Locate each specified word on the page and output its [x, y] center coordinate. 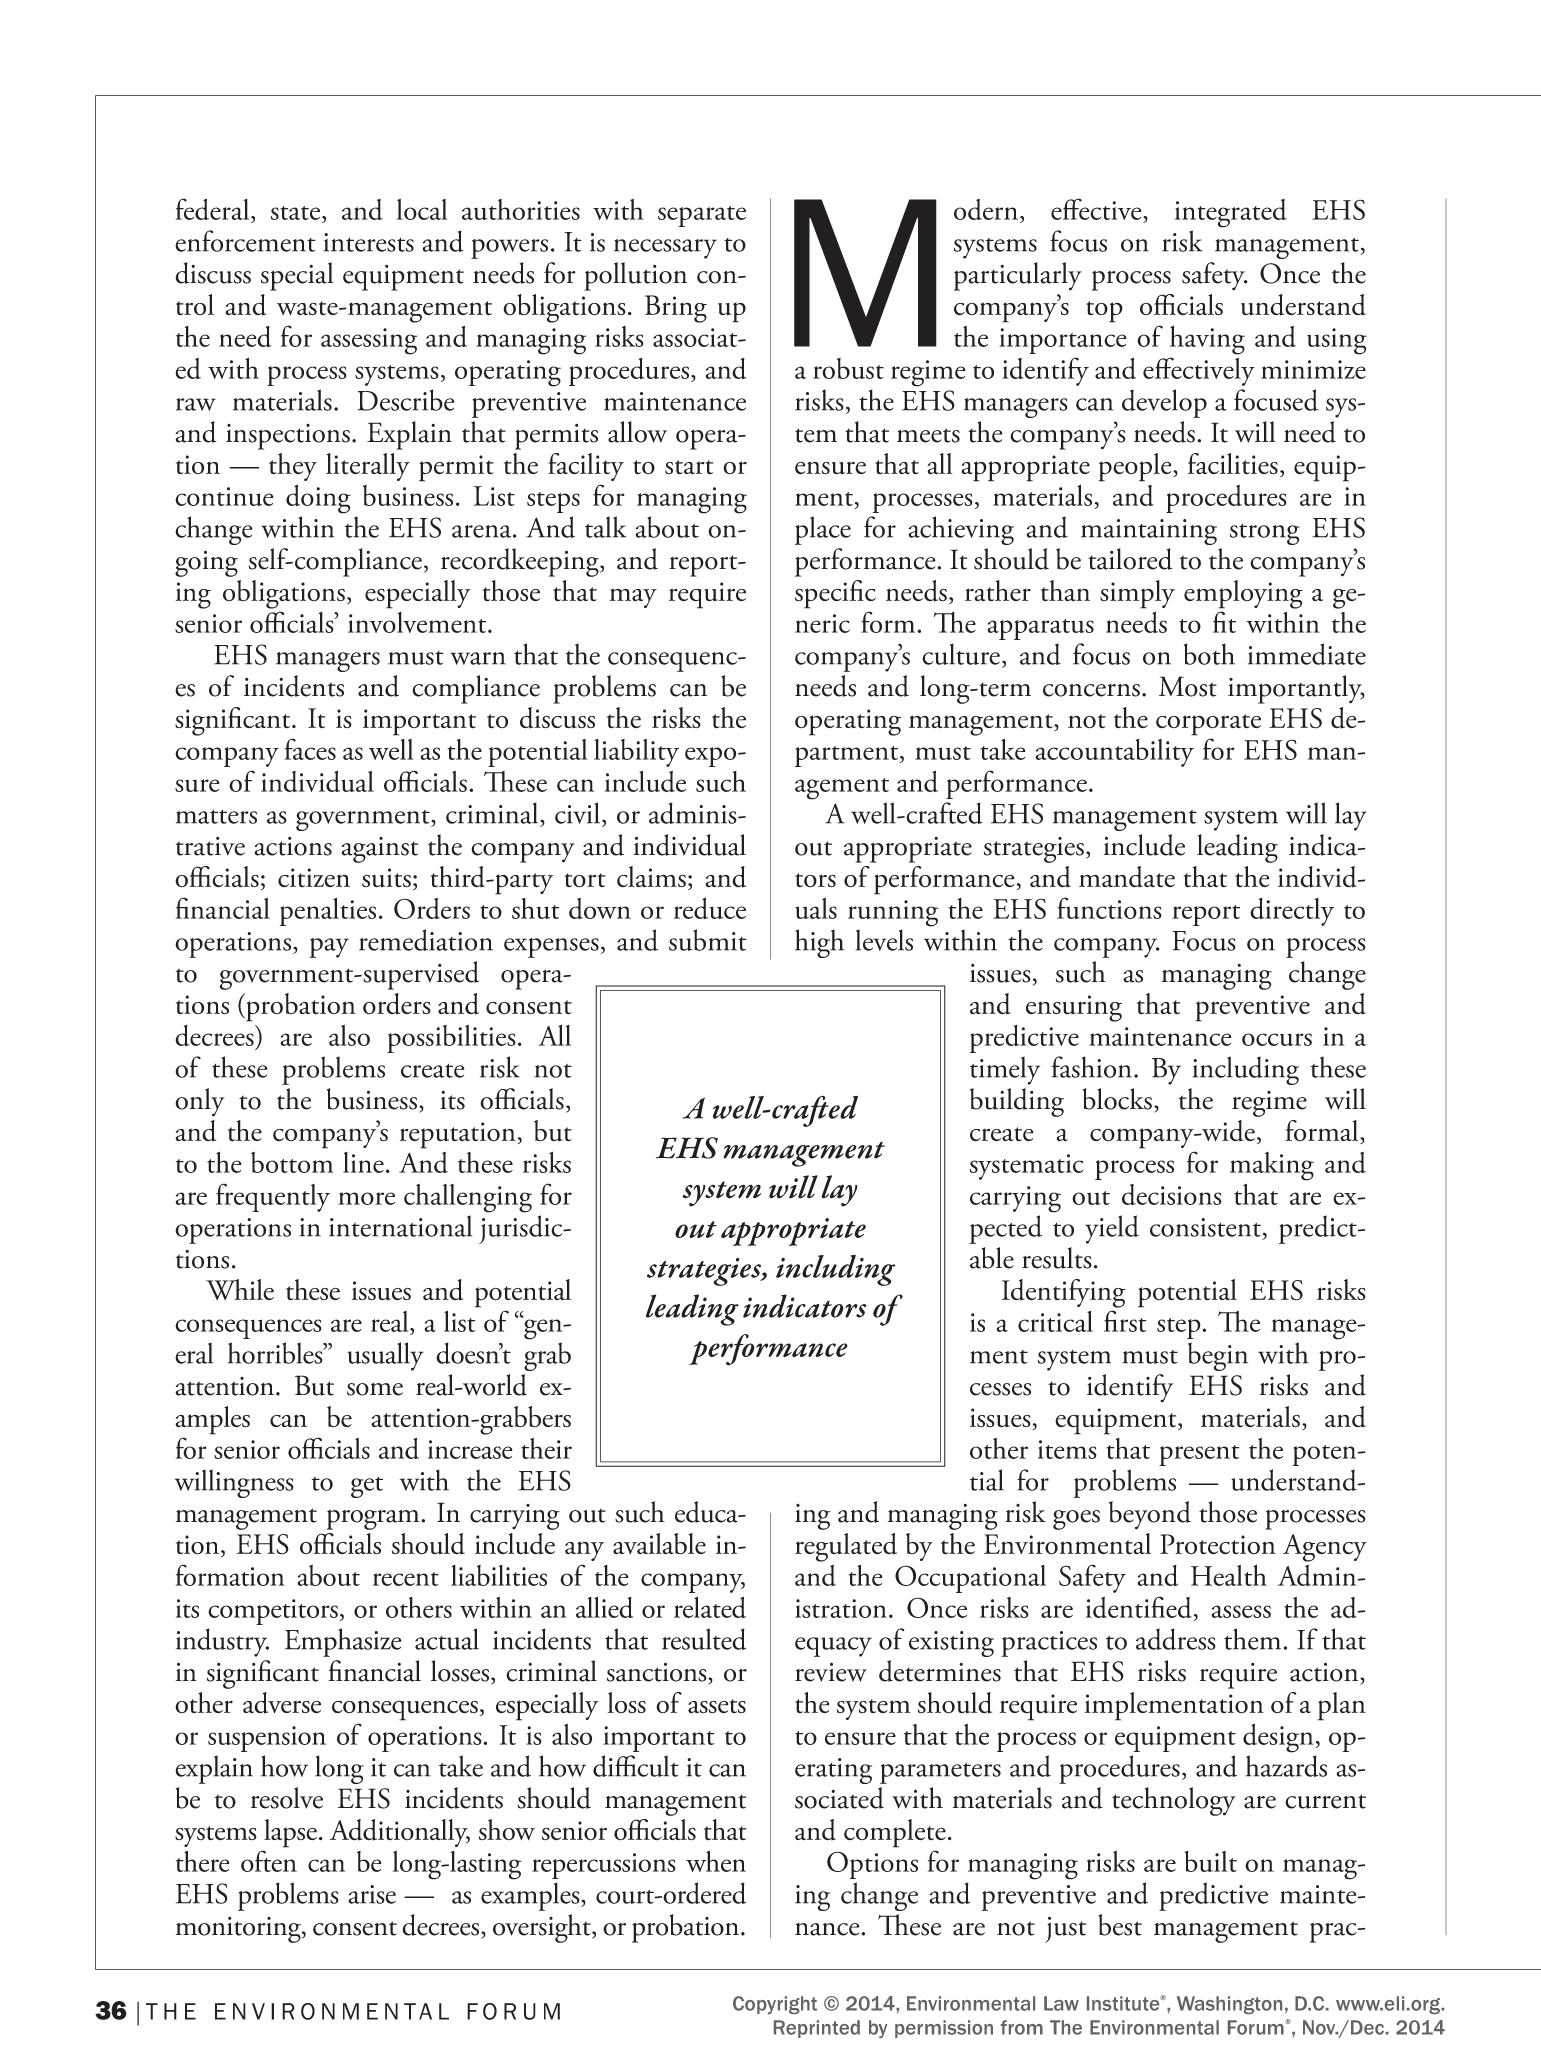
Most [1188, 686]
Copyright [775, 2005]
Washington [1229, 2005]
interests [368, 242]
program [374, 1519]
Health [1229, 1575]
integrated [1231, 213]
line [363, 1162]
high [819, 943]
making [1272, 1166]
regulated [846, 1547]
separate [702, 216]
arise [372, 1894]
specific [835, 594]
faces [310, 749]
